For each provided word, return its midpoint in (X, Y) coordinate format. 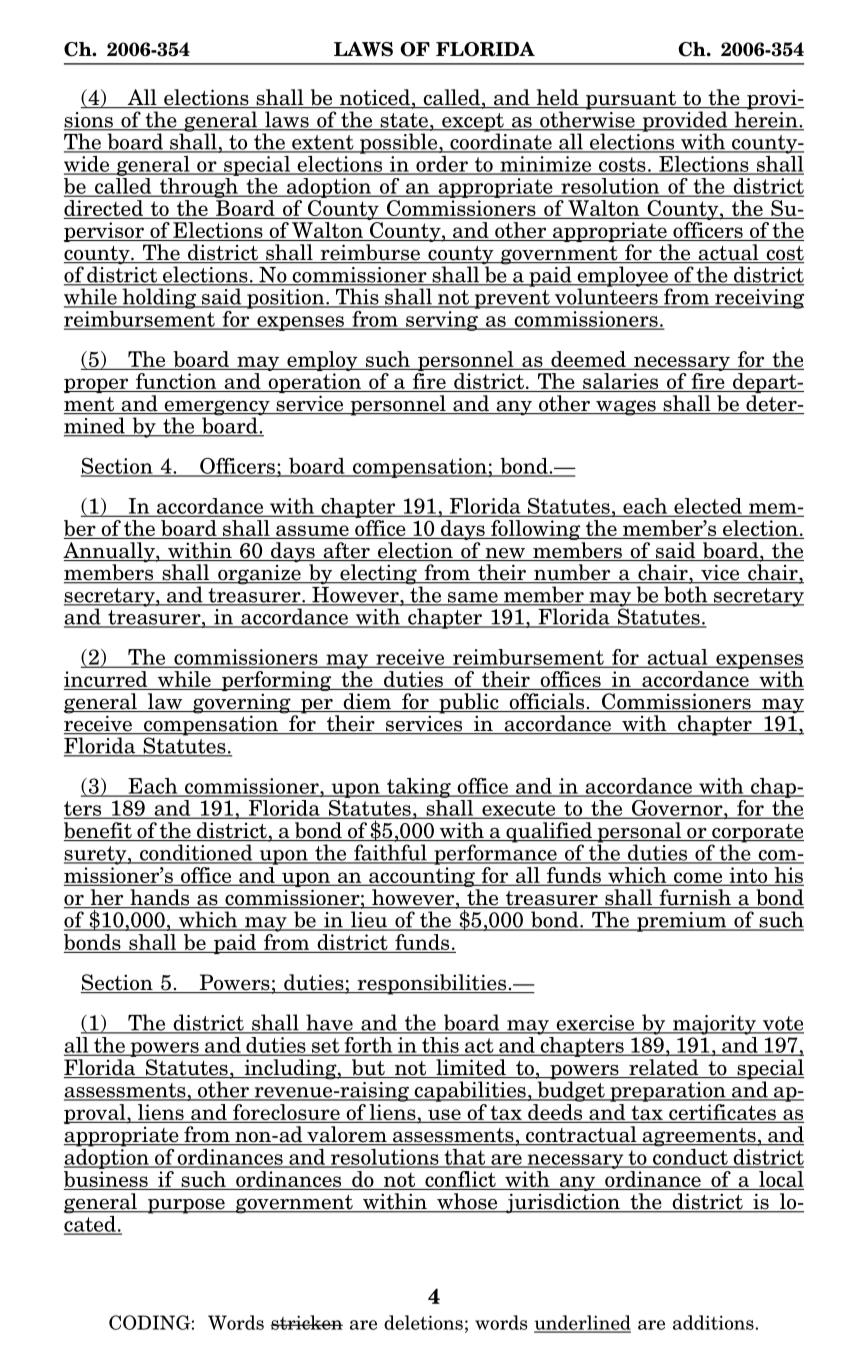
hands (160, 898)
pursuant (631, 100)
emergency (217, 409)
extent (323, 143)
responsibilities (432, 984)
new (505, 554)
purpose (186, 1206)
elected (708, 507)
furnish (695, 898)
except (473, 123)
